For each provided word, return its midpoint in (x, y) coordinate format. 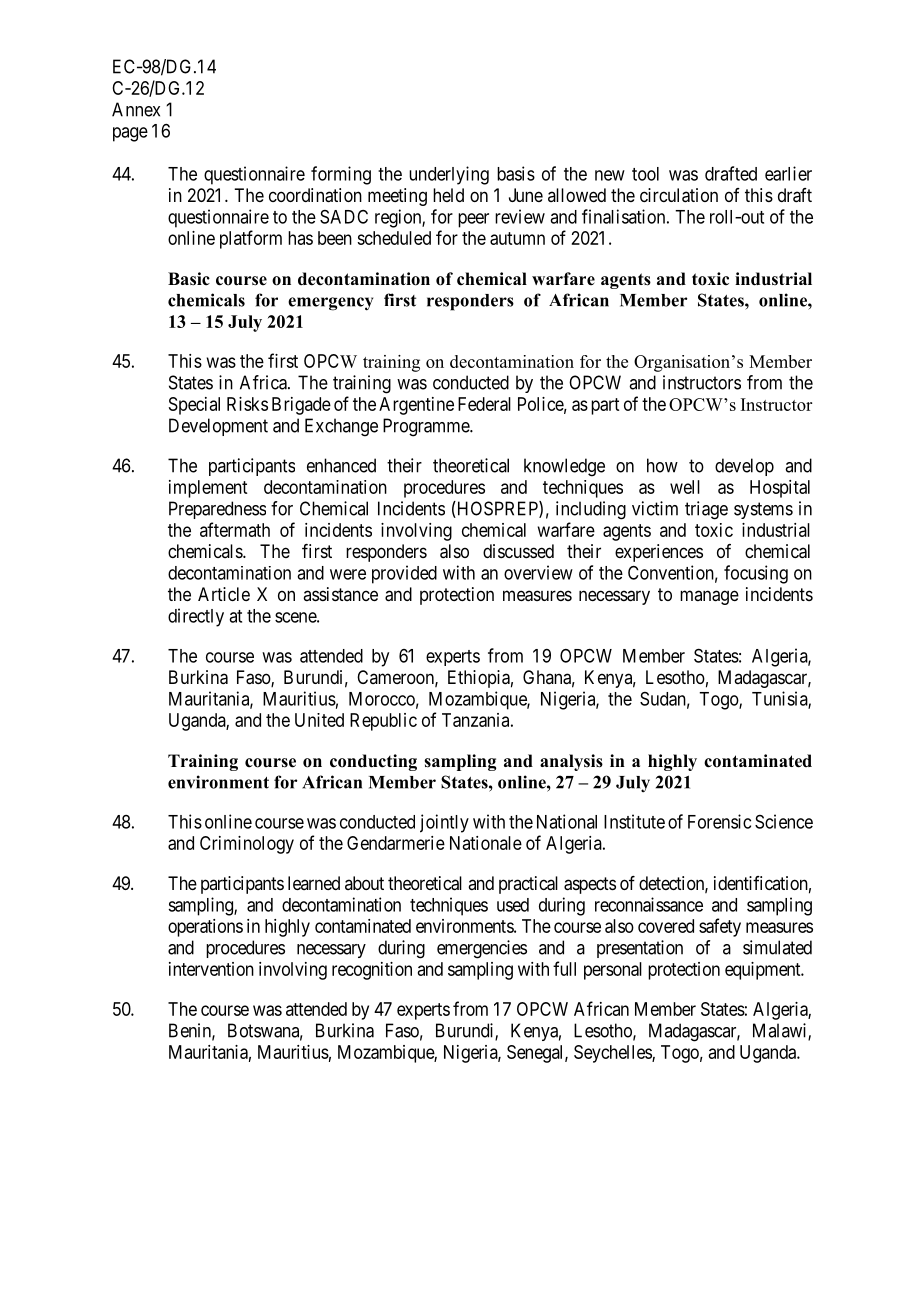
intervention (211, 969)
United (319, 720)
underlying (449, 175)
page (130, 134)
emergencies (482, 949)
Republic (383, 722)
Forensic (719, 821)
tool (645, 174)
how (662, 465)
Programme (427, 427)
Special (194, 406)
